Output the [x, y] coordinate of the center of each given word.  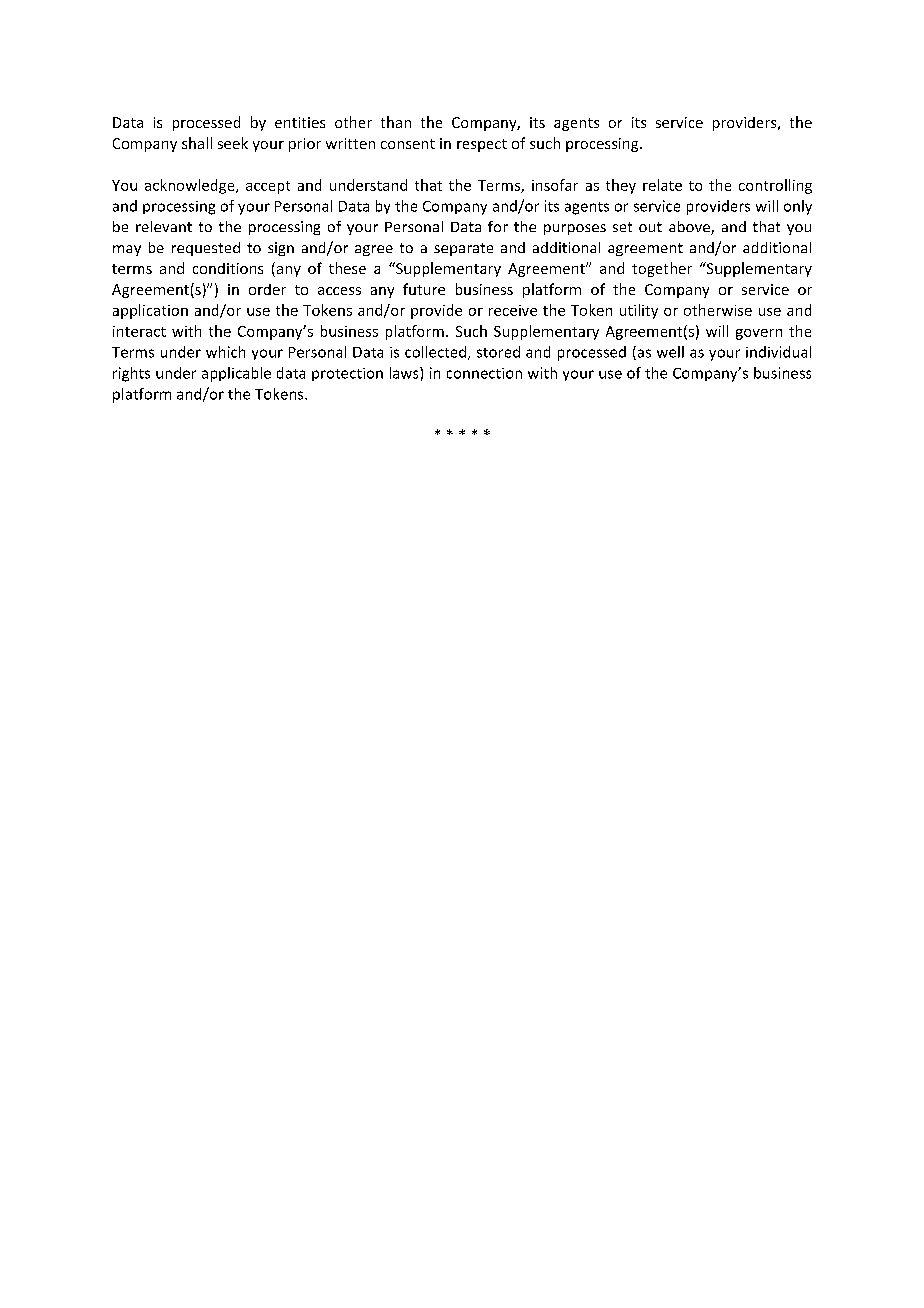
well [670, 352]
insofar [555, 185]
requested [206, 249]
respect [482, 145]
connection [484, 373]
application [150, 311]
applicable [236, 374]
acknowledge [191, 186]
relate [662, 185]
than [396, 122]
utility [639, 311]
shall [197, 143]
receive [513, 310]
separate [463, 249]
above [690, 228]
